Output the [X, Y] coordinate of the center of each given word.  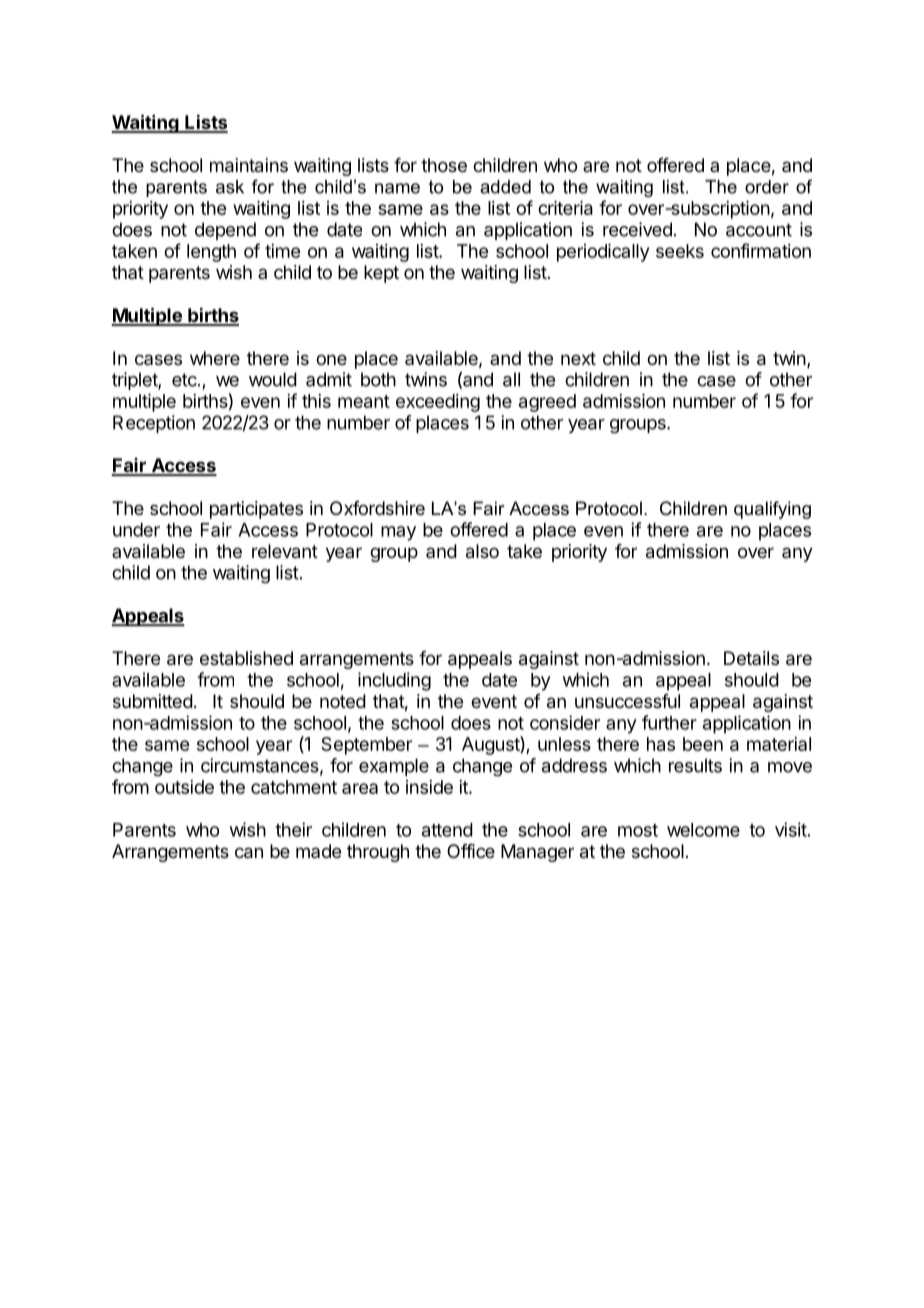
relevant [285, 551]
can [249, 853]
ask [230, 187]
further [669, 722]
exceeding [438, 403]
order [767, 187]
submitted [153, 701]
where [215, 358]
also [482, 551]
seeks [680, 251]
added [505, 187]
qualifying [772, 510]
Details [751, 658]
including [394, 681]
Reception [154, 424]
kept [381, 274]
